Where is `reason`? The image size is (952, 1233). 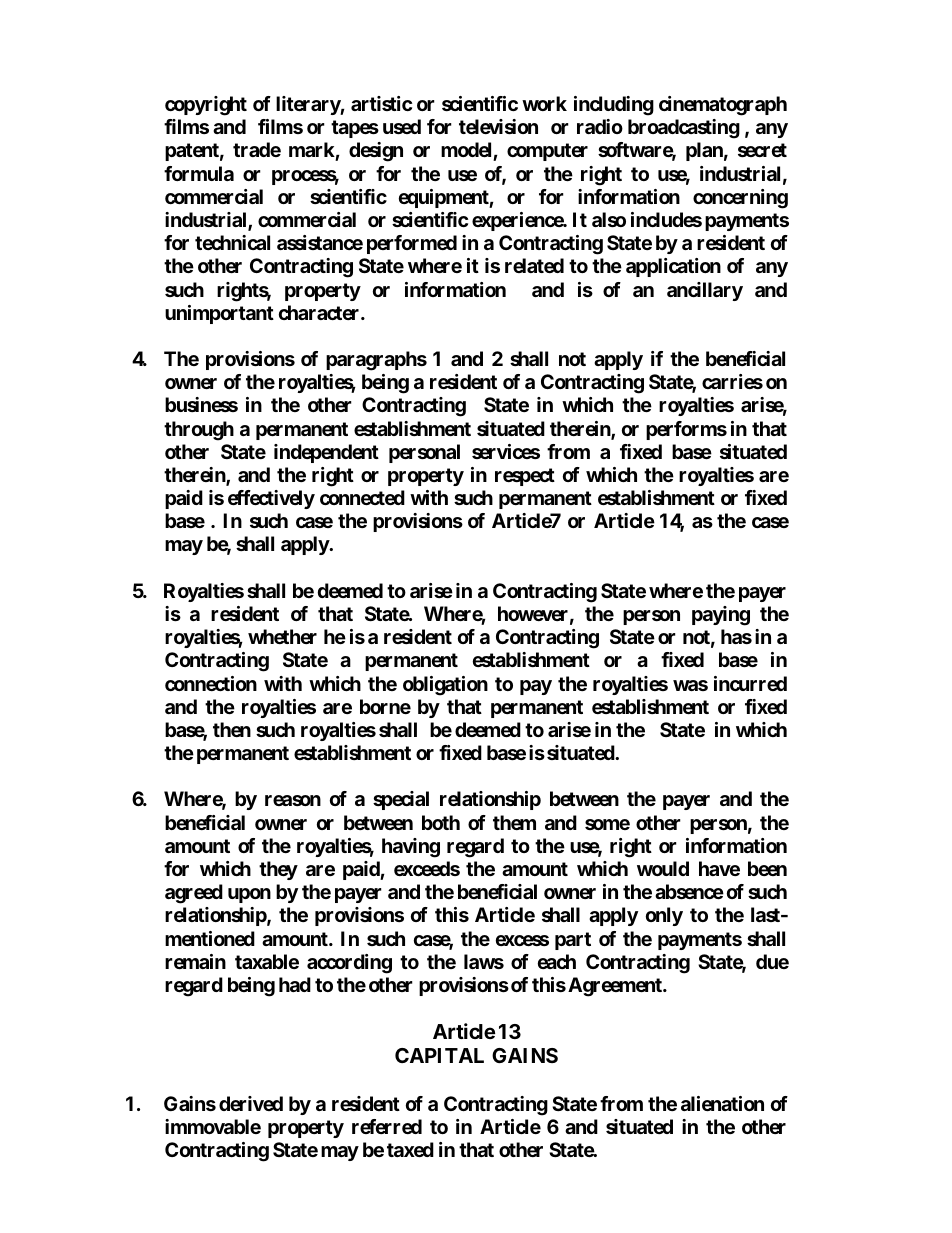
reason is located at coordinates (293, 800).
